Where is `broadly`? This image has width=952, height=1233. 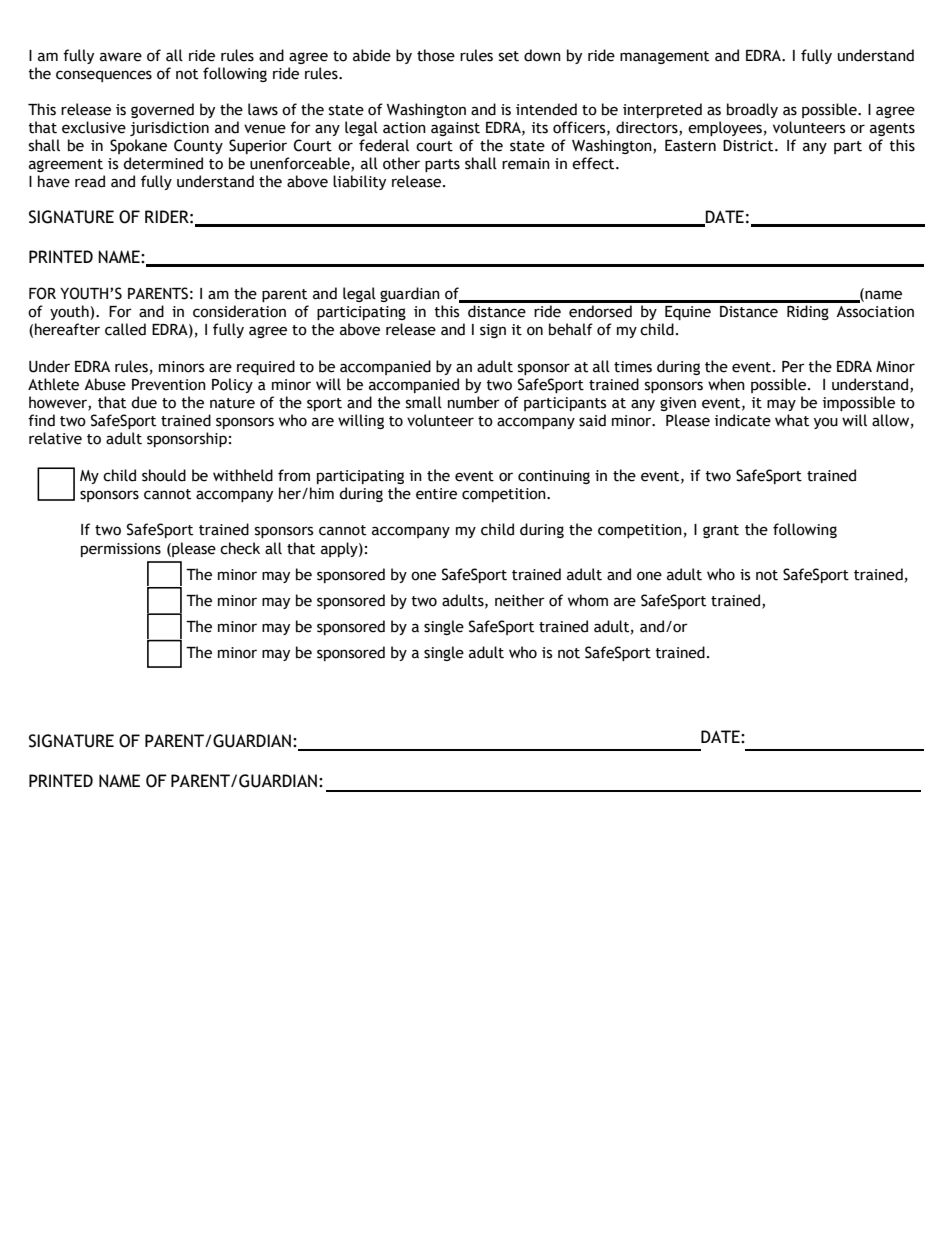
broadly is located at coordinates (752, 110).
